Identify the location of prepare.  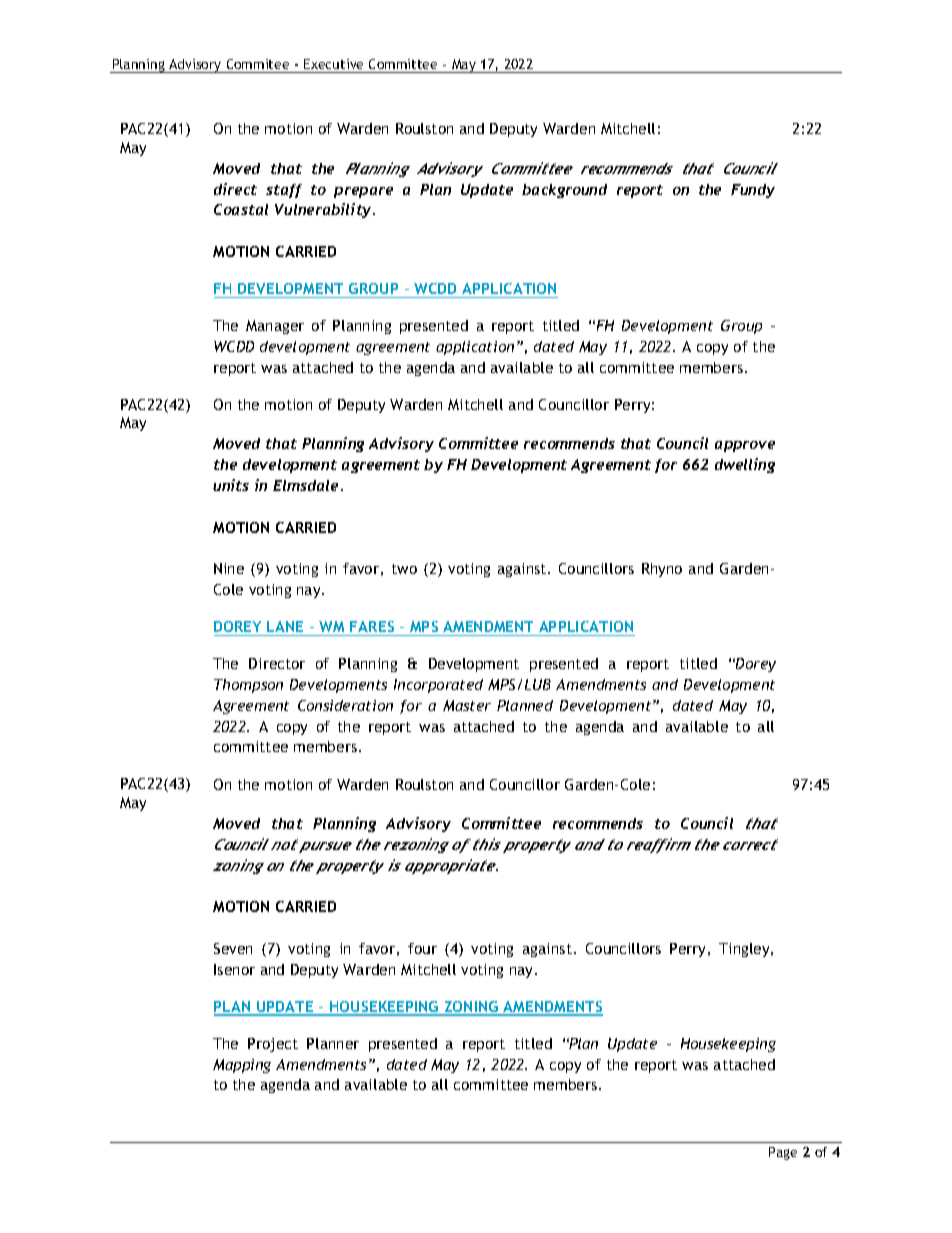
(363, 192).
